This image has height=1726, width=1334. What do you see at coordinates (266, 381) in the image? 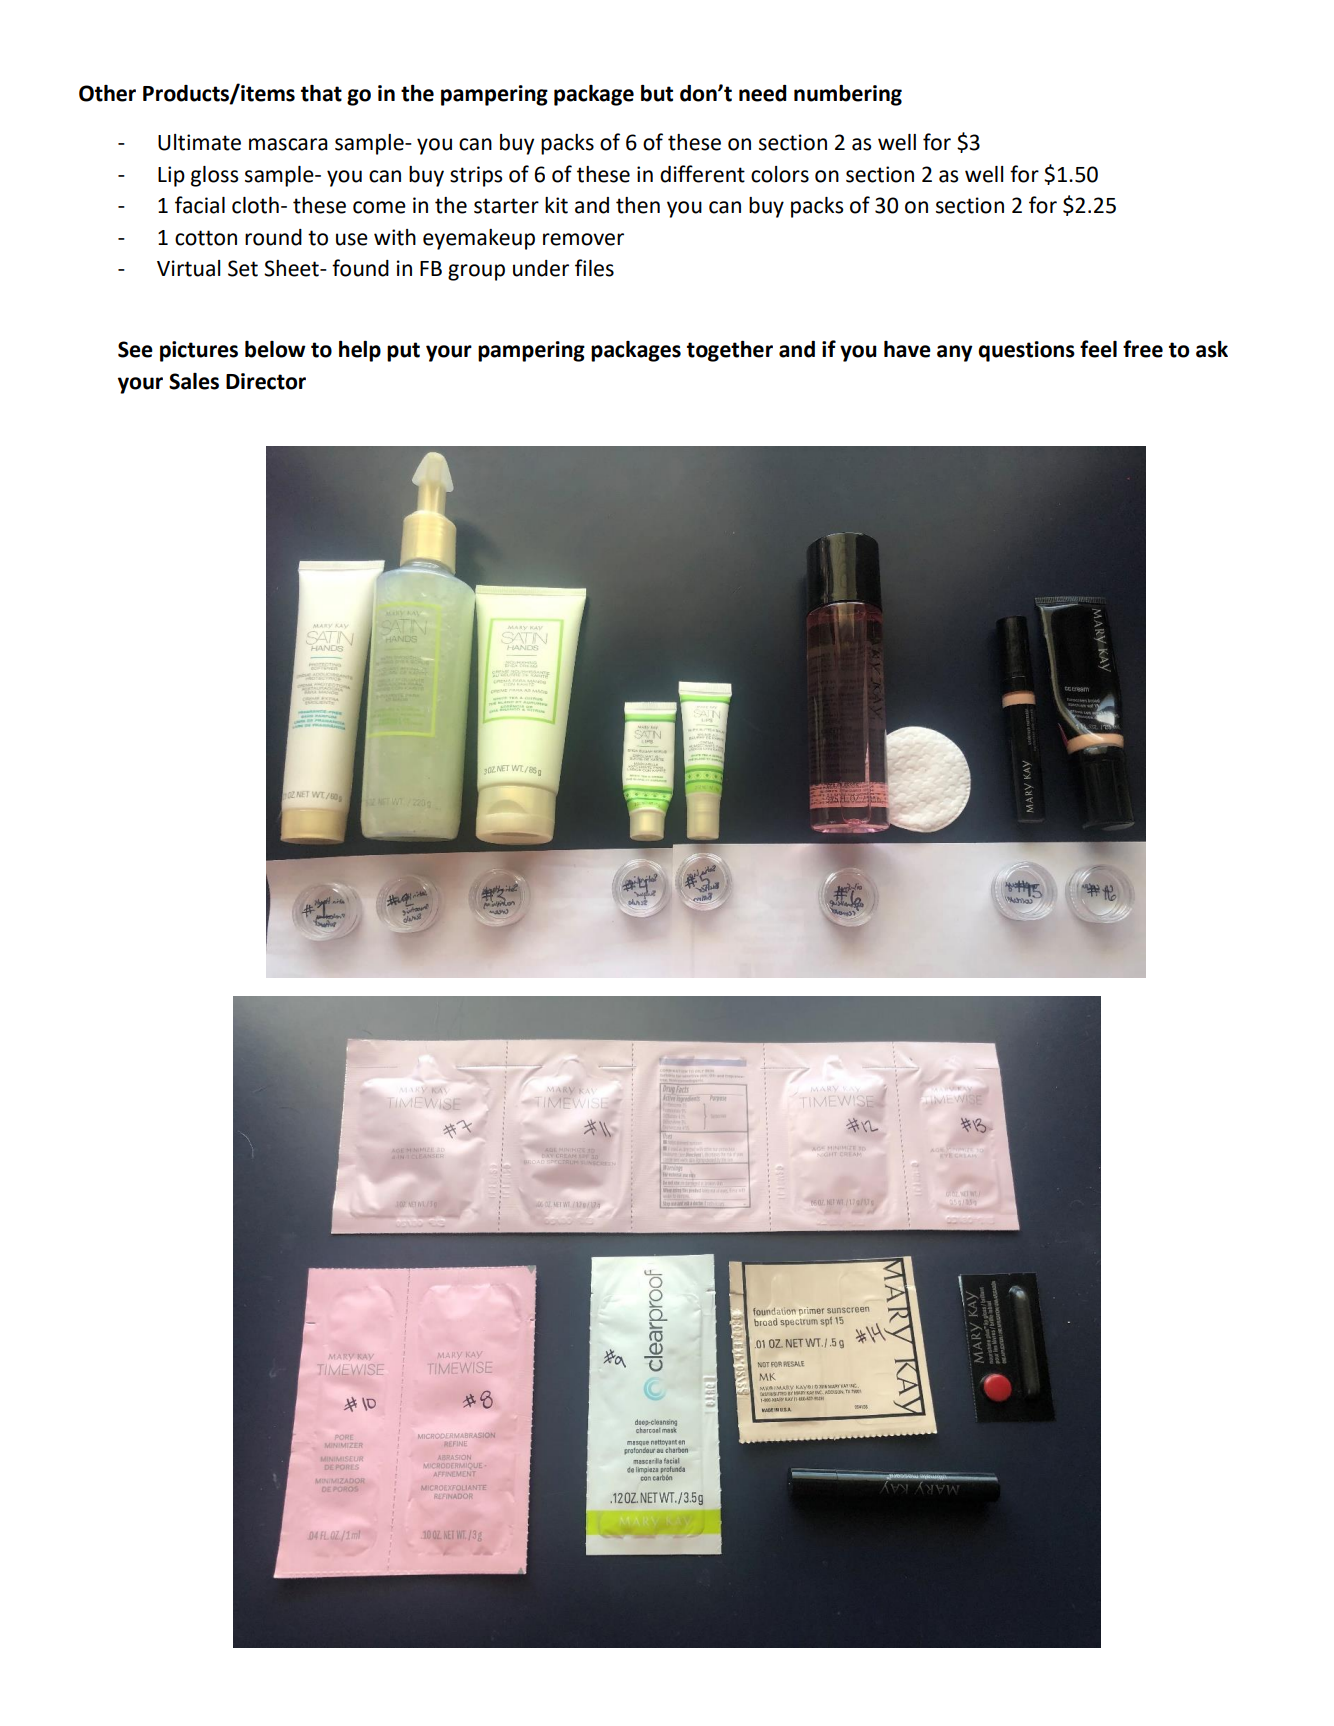
I see `Director` at bounding box center [266, 381].
